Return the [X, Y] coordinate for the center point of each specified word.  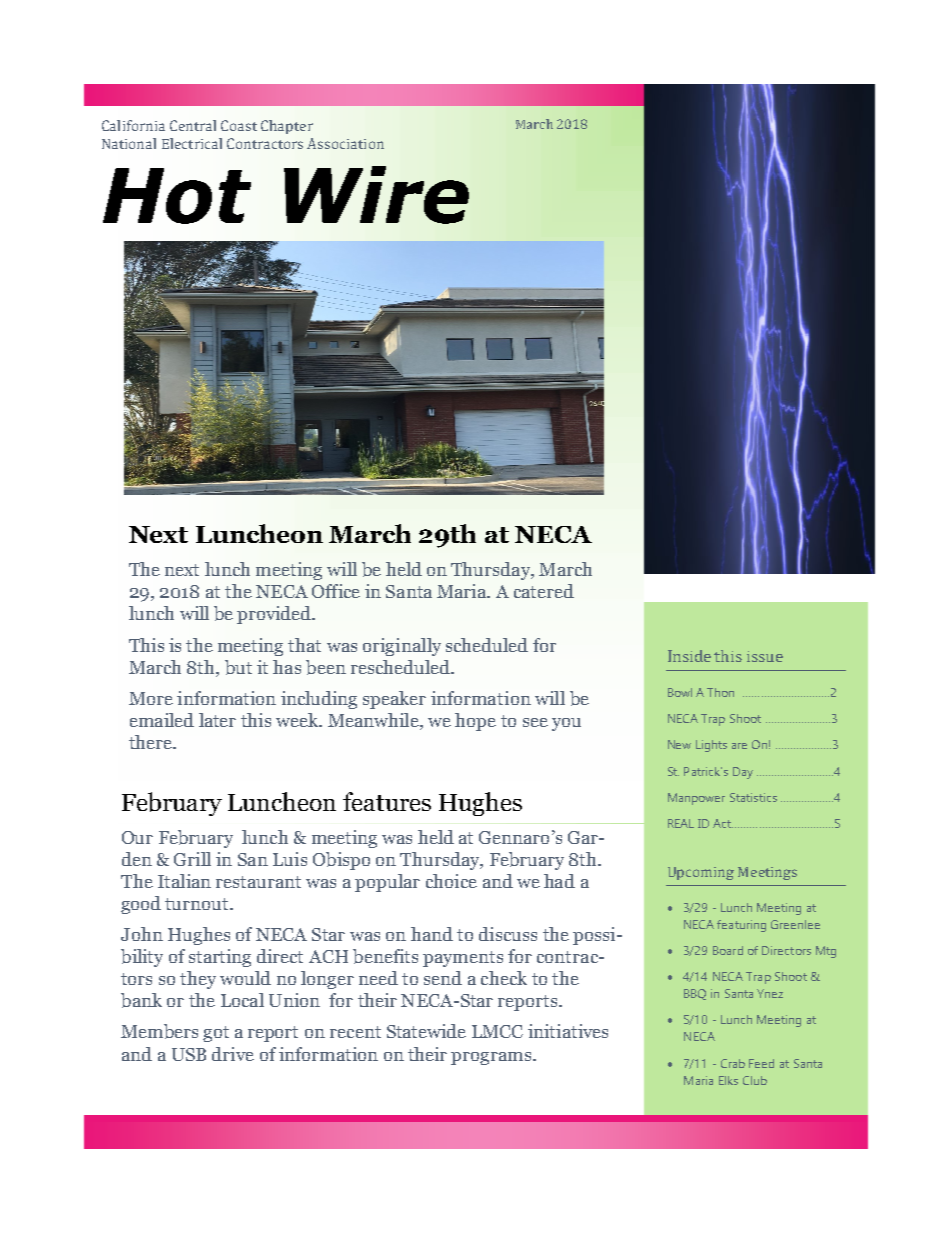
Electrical [192, 143]
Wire [376, 195]
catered [544, 591]
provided [275, 615]
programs [492, 1058]
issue [765, 656]
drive [233, 1054]
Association [345, 143]
